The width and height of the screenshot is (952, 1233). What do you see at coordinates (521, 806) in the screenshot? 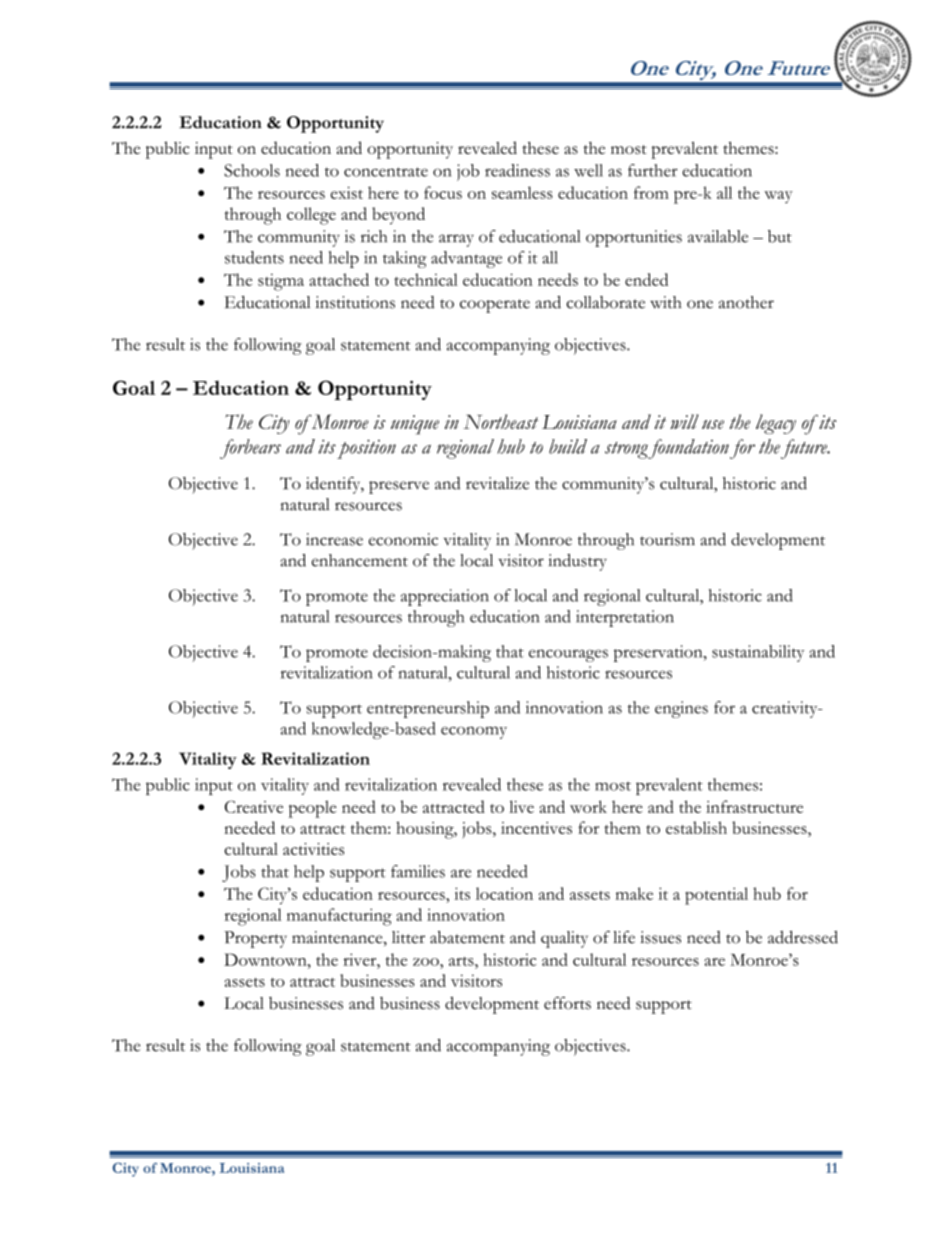
I see `live` at bounding box center [521, 806].
